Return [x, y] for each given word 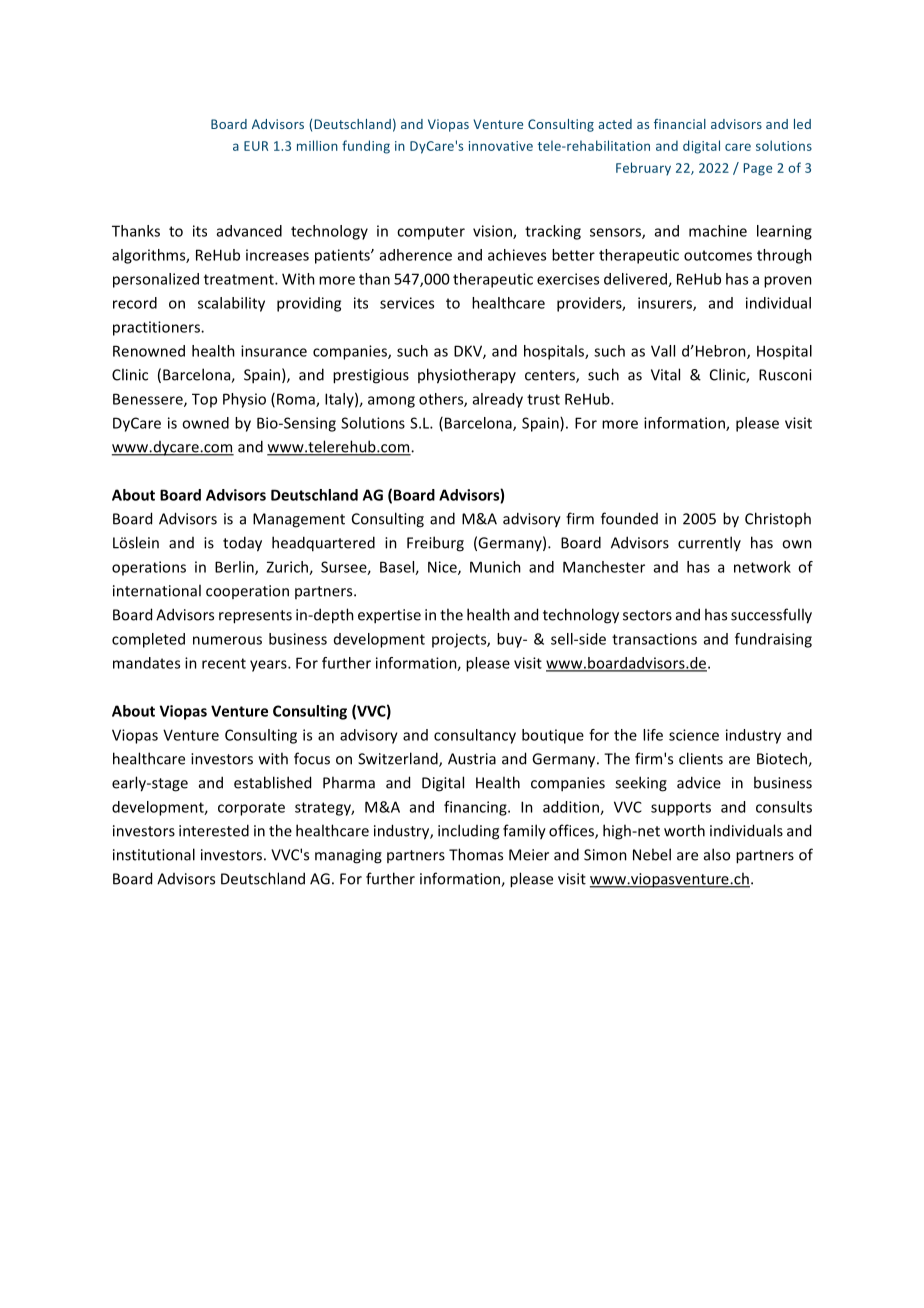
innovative [501, 146]
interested [214, 830]
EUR [256, 146]
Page [758, 169]
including [468, 832]
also [717, 854]
